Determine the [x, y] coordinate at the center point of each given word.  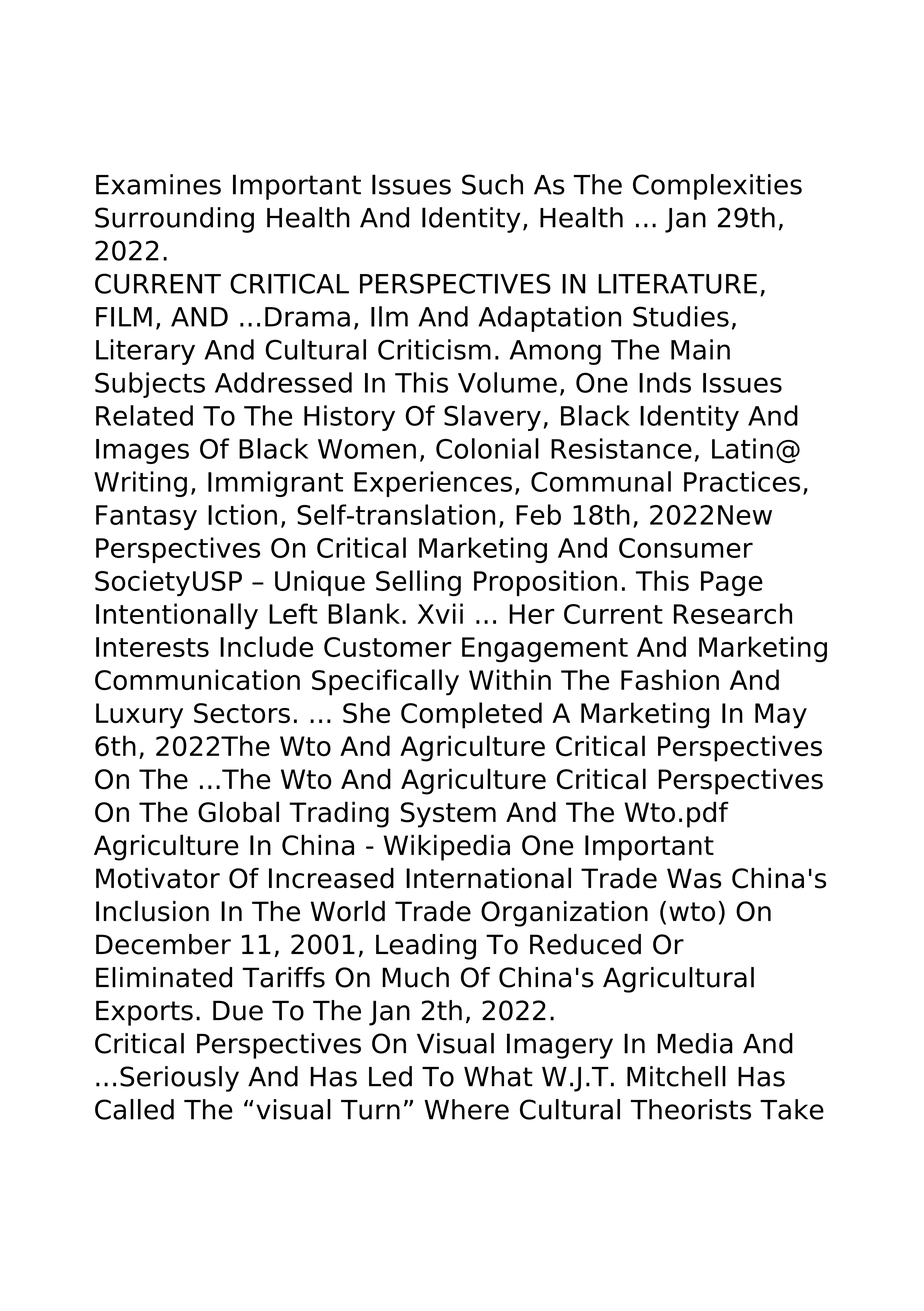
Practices [742, 481]
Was [694, 878]
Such [492, 184]
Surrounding [174, 220]
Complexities [717, 187]
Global [238, 812]
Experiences [433, 484]
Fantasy [146, 517]
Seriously [179, 1079]
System [448, 815]
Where [466, 1109]
